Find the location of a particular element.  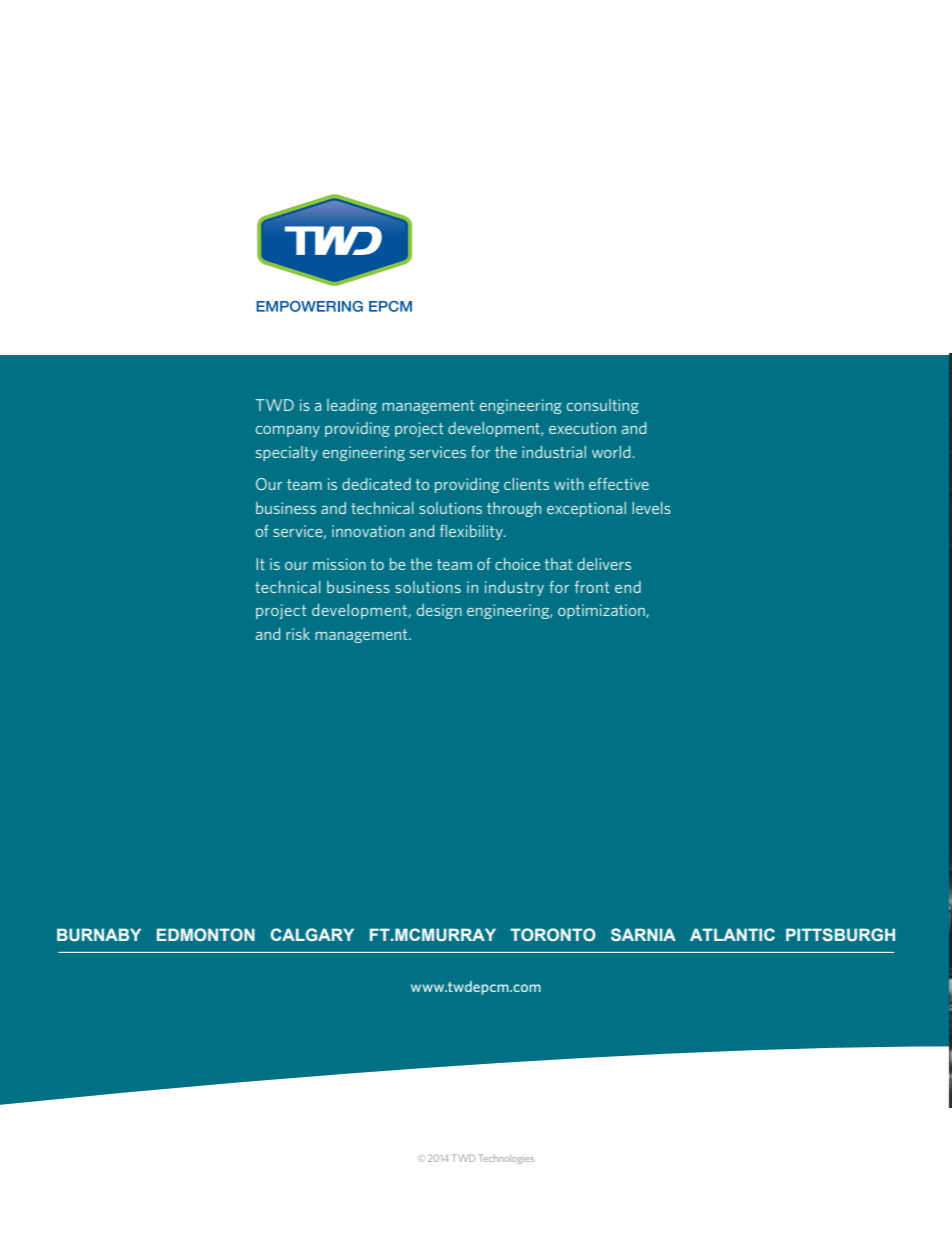

TORONTO is located at coordinates (553, 934).
